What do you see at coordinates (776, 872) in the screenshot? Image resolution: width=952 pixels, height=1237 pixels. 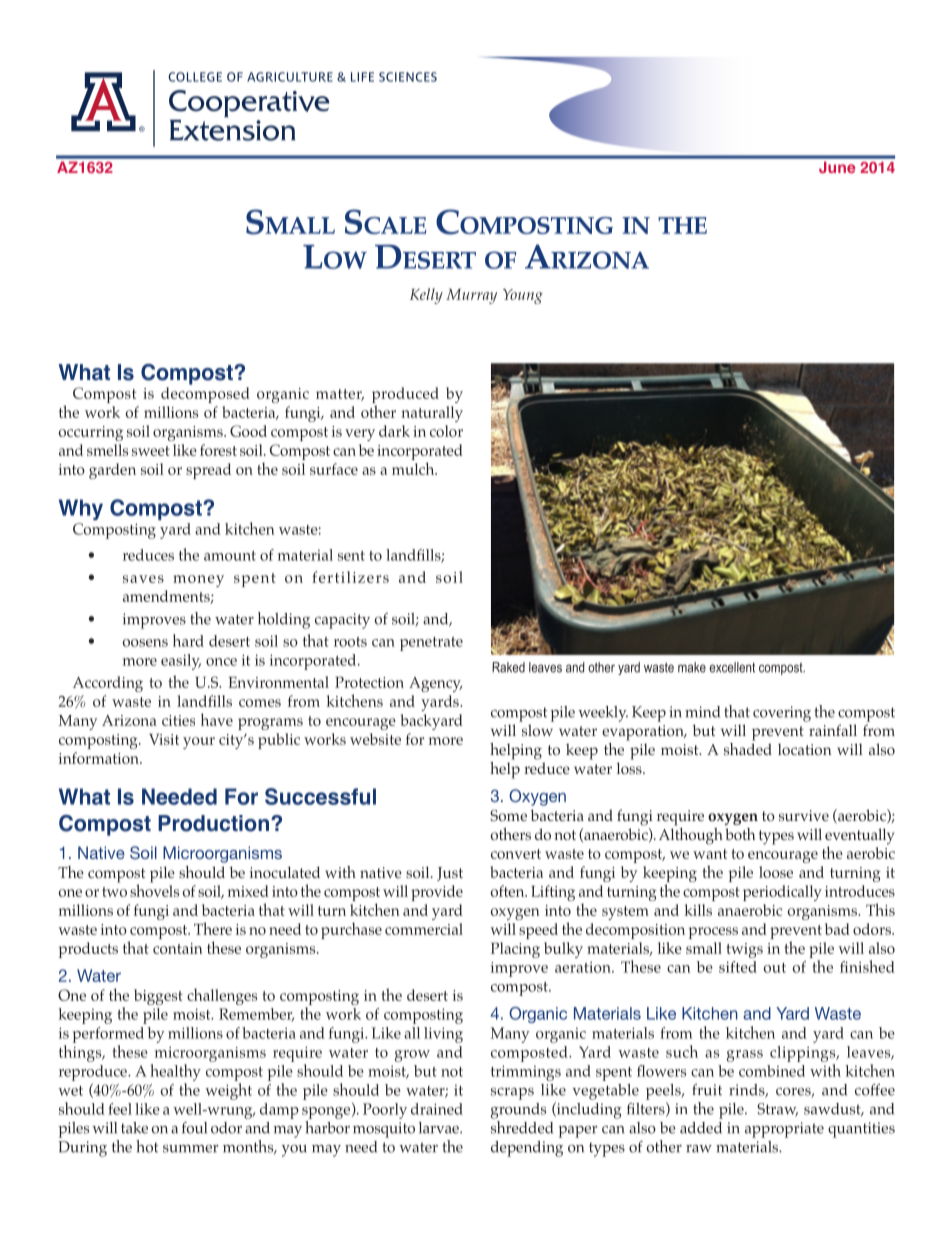 I see `loose` at bounding box center [776, 872].
